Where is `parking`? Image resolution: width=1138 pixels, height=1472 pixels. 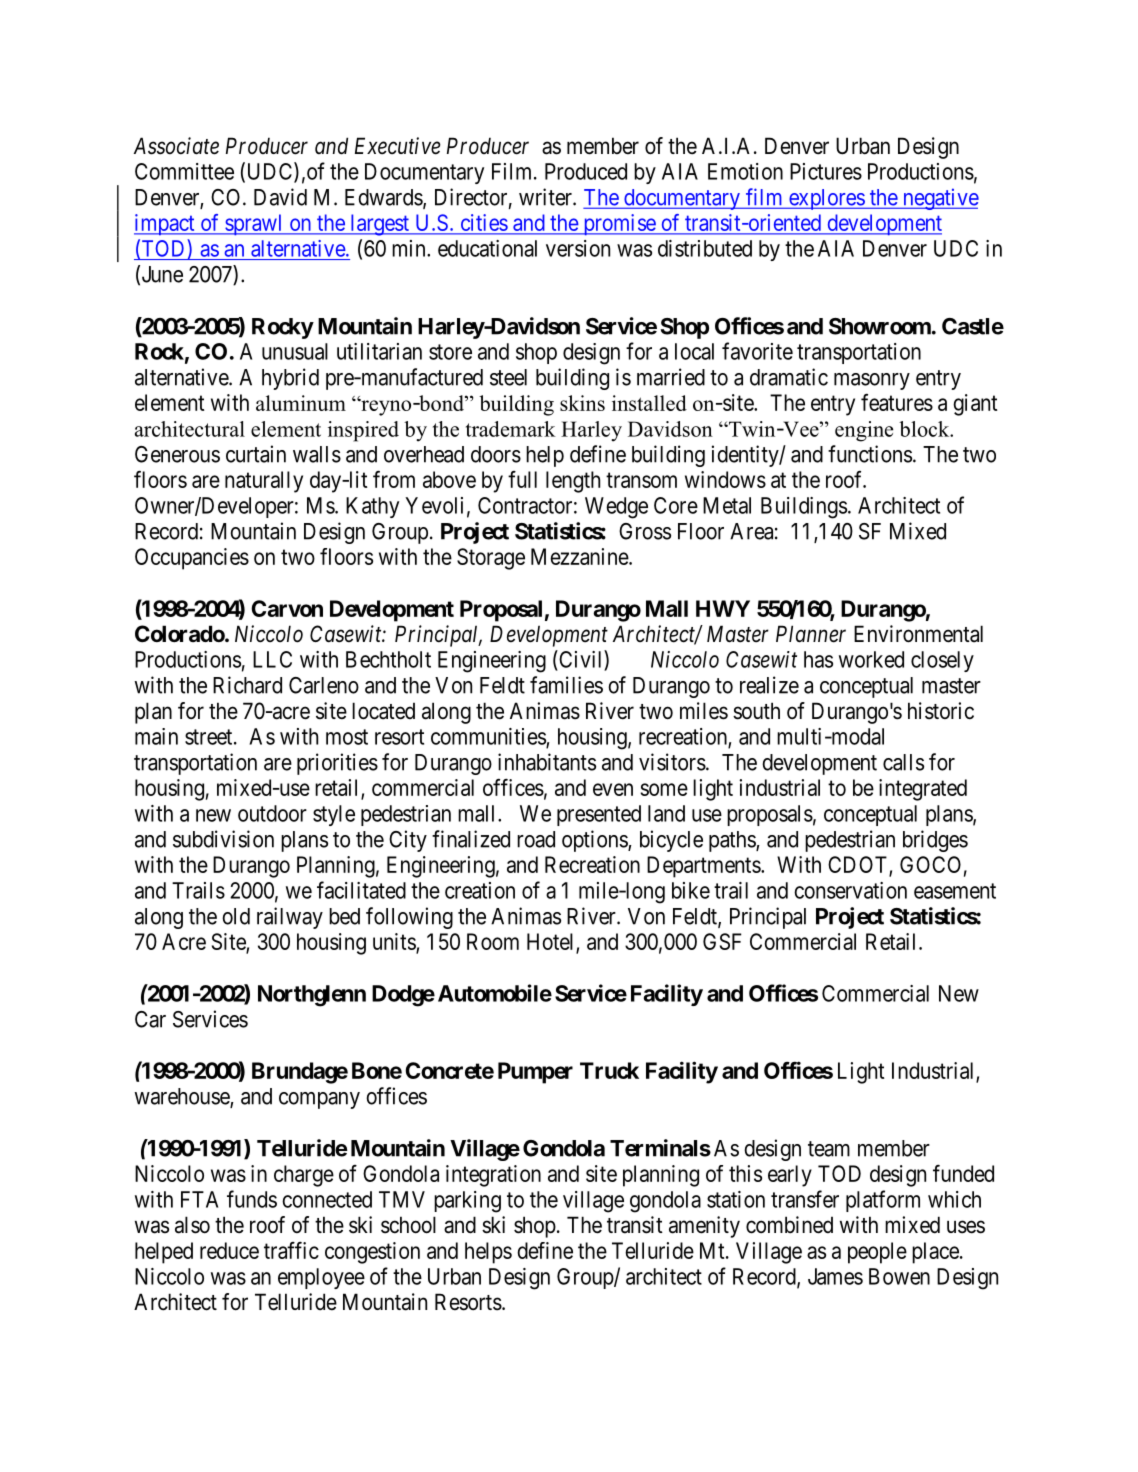 parking is located at coordinates (467, 1202).
